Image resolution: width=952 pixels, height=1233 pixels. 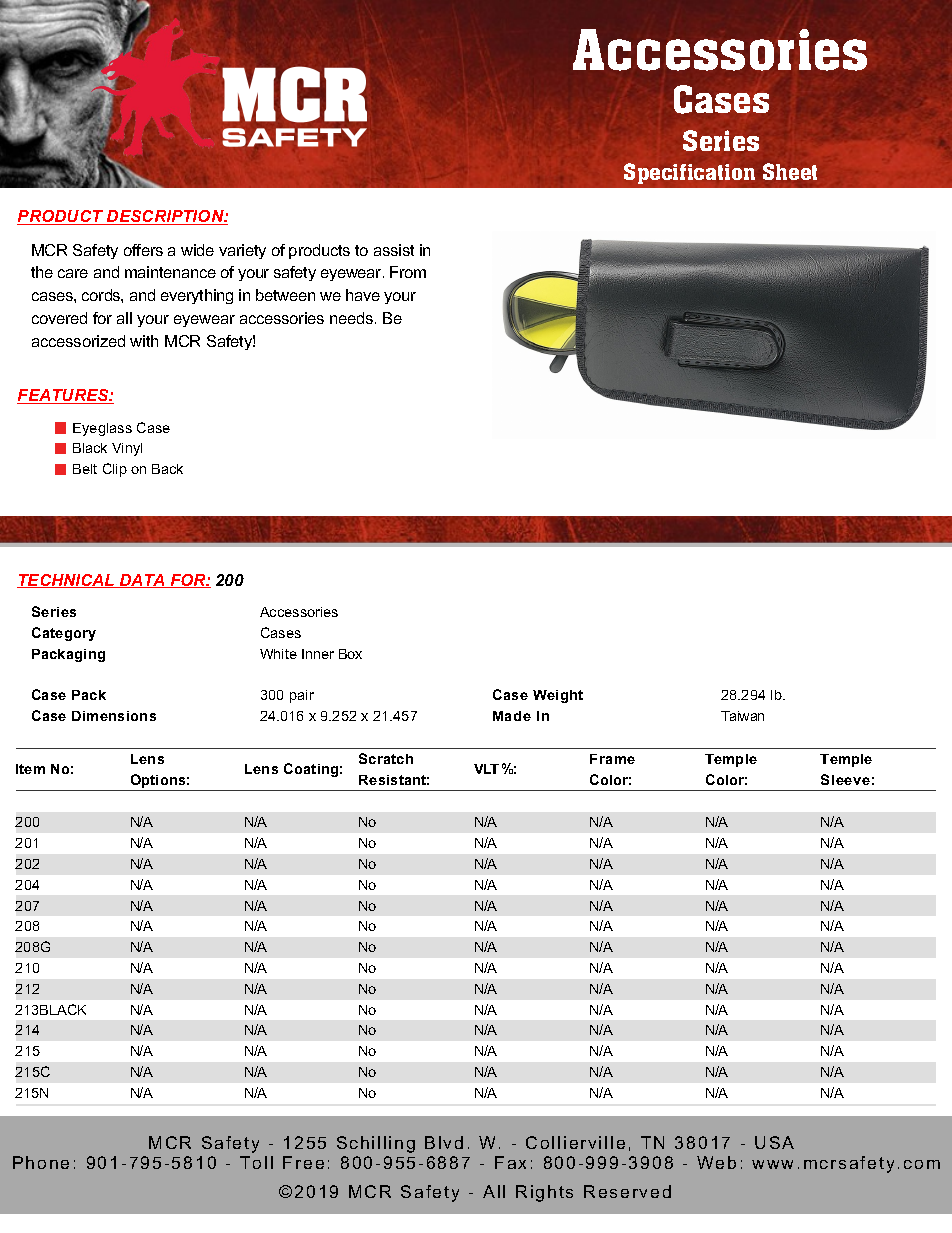 What do you see at coordinates (790, 171) in the document?
I see `Sheet` at bounding box center [790, 171].
